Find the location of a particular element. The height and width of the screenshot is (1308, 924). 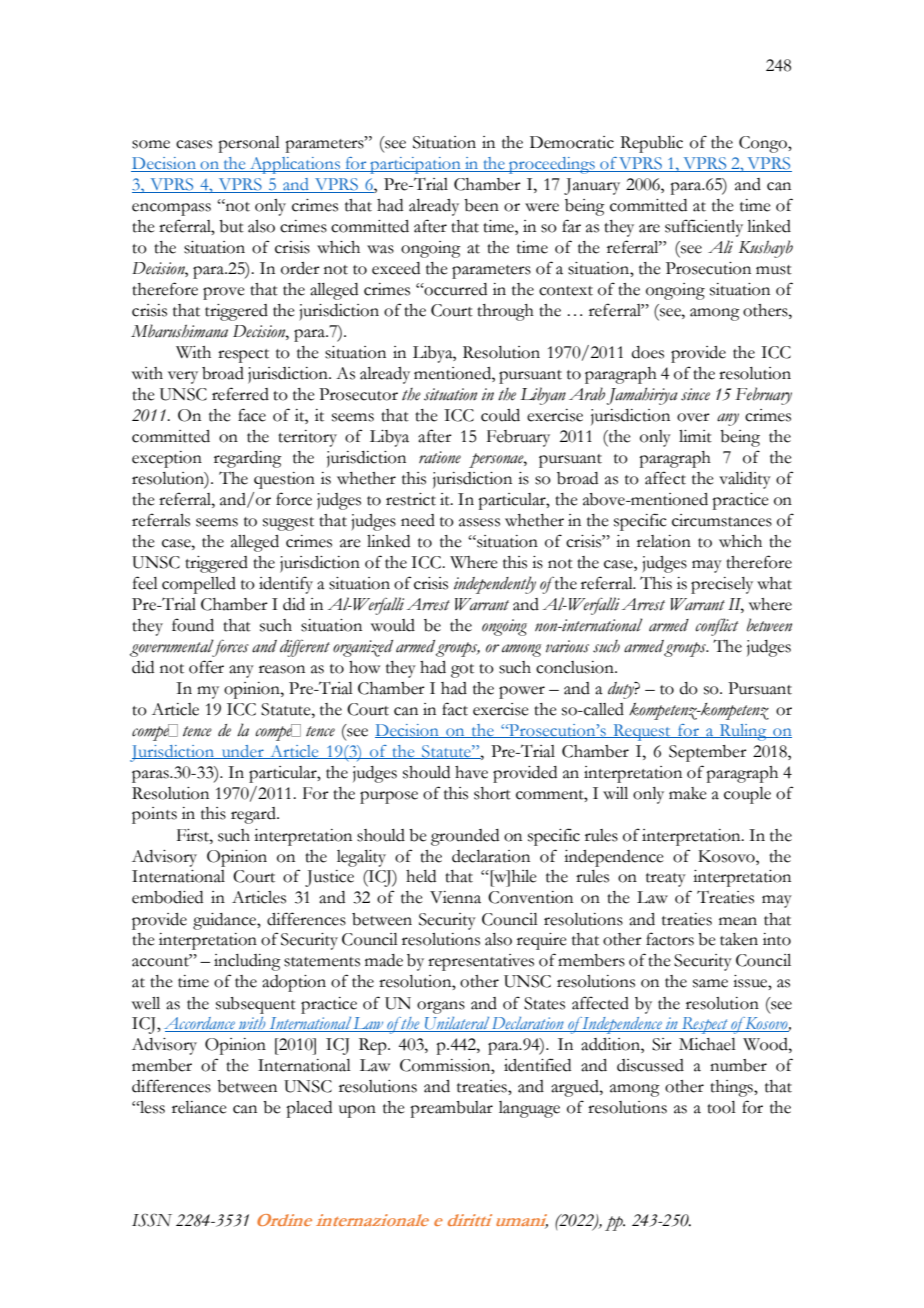

could is located at coordinates (500, 415).
